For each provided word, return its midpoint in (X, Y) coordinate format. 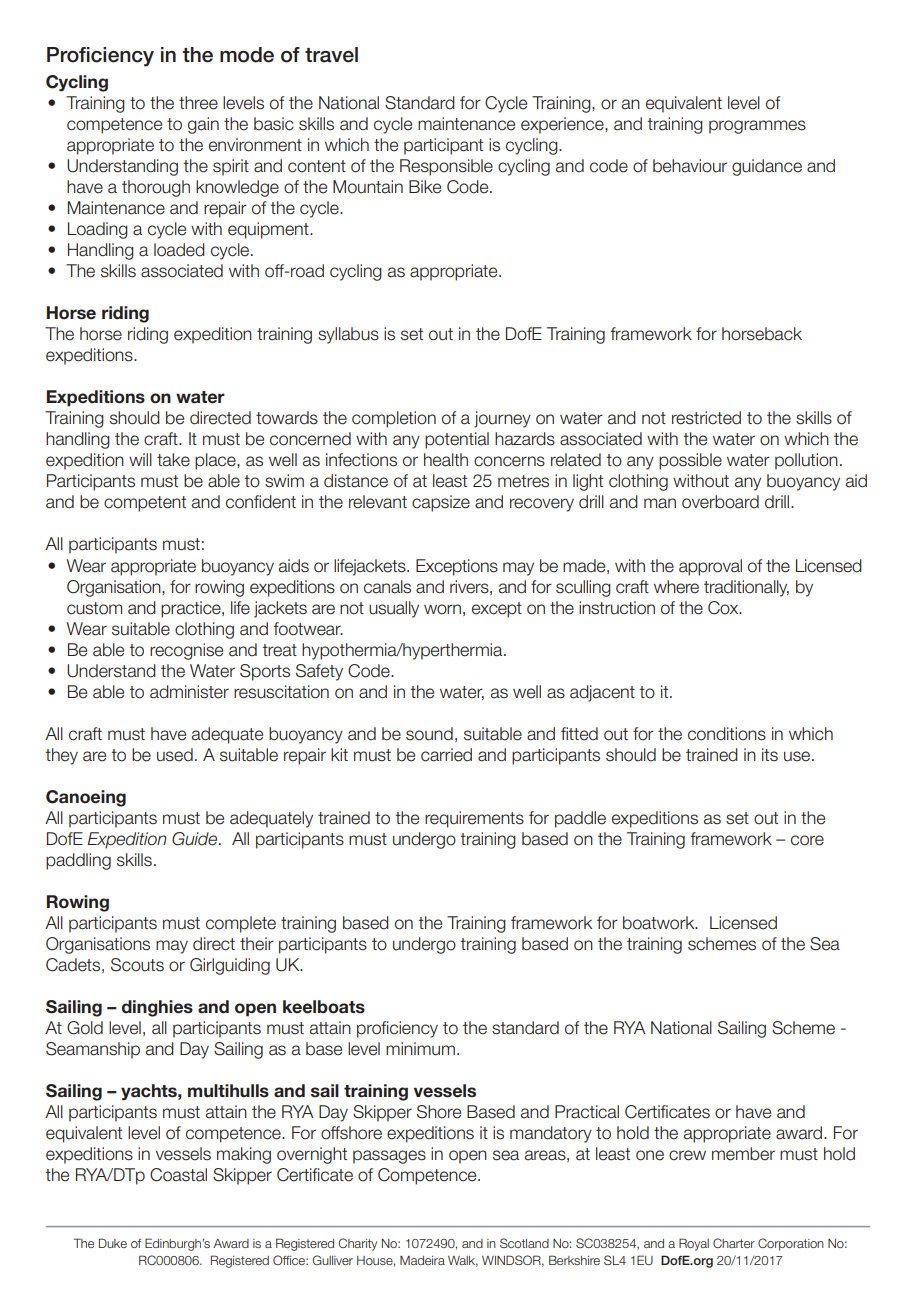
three (198, 103)
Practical (587, 1112)
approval (710, 567)
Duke (113, 1243)
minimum (420, 1049)
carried (446, 755)
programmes (757, 127)
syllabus (348, 335)
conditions (727, 734)
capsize (441, 503)
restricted (706, 418)
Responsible (446, 167)
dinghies (157, 1008)
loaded (179, 250)
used (175, 755)
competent (145, 504)
